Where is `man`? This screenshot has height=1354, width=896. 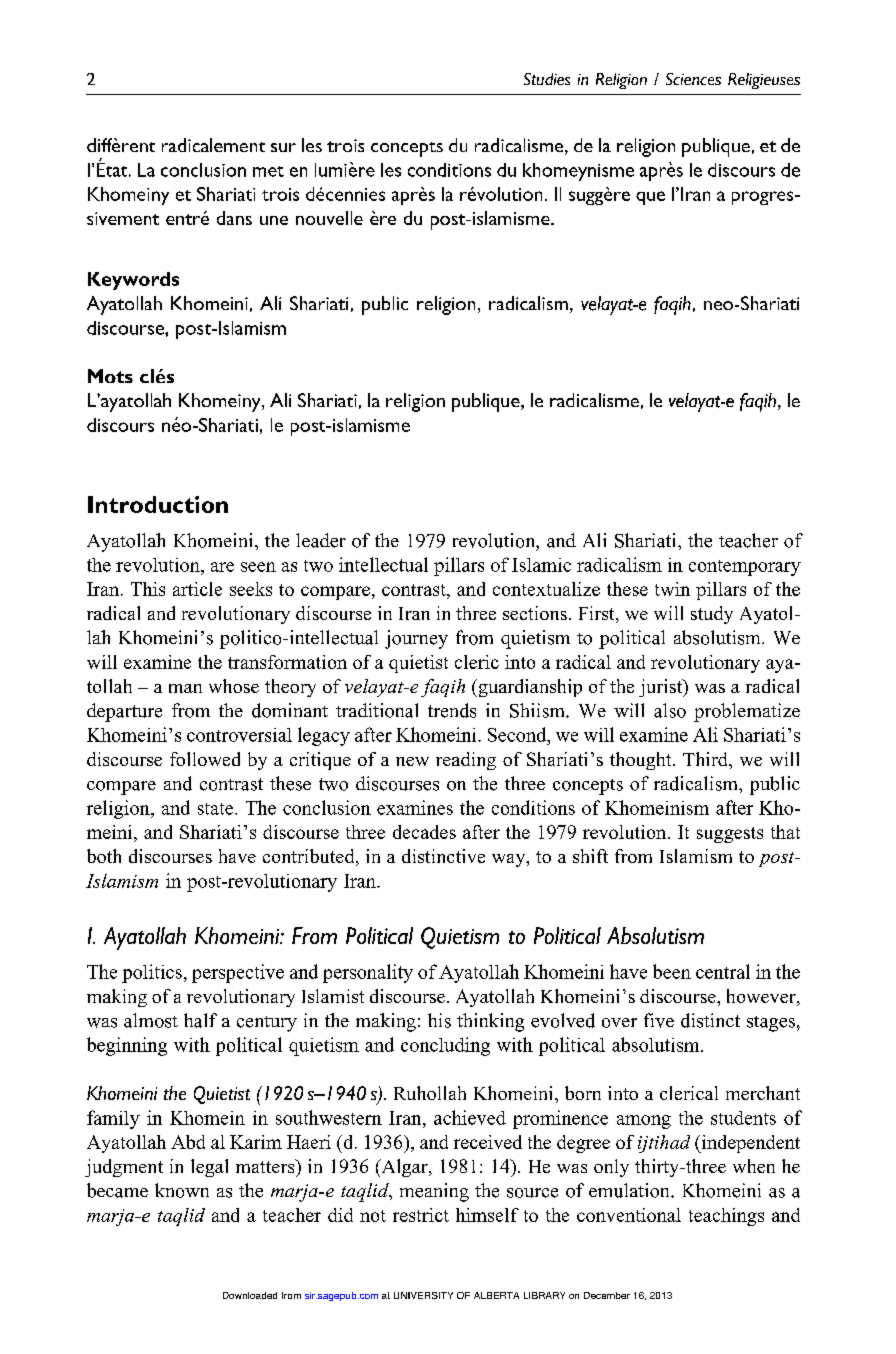 man is located at coordinates (185, 688).
